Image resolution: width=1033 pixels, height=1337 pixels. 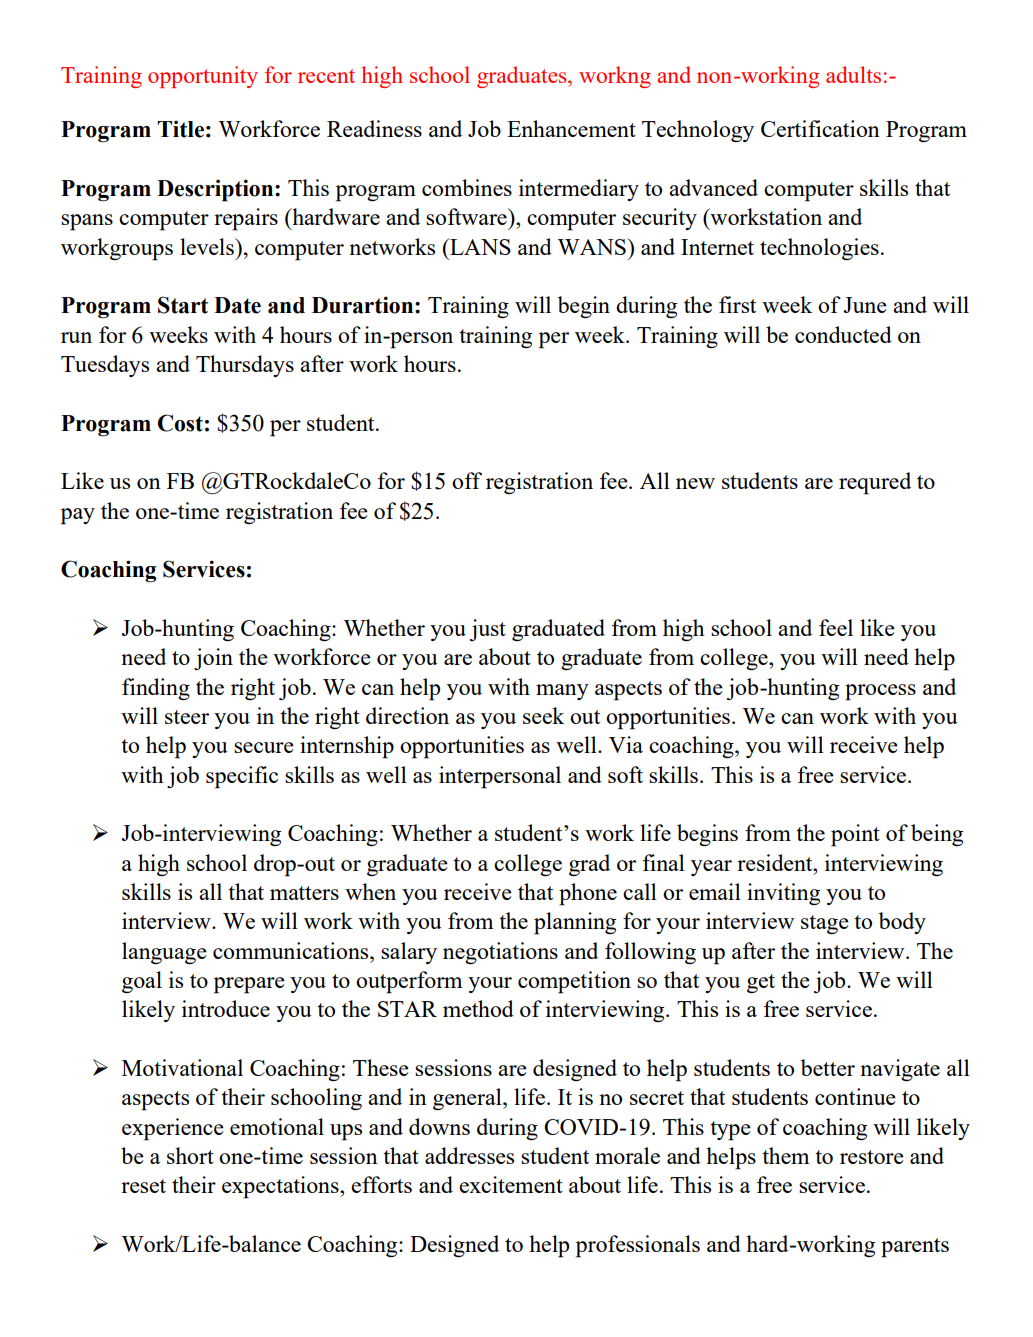 I want to click on join, so click(x=213, y=659).
